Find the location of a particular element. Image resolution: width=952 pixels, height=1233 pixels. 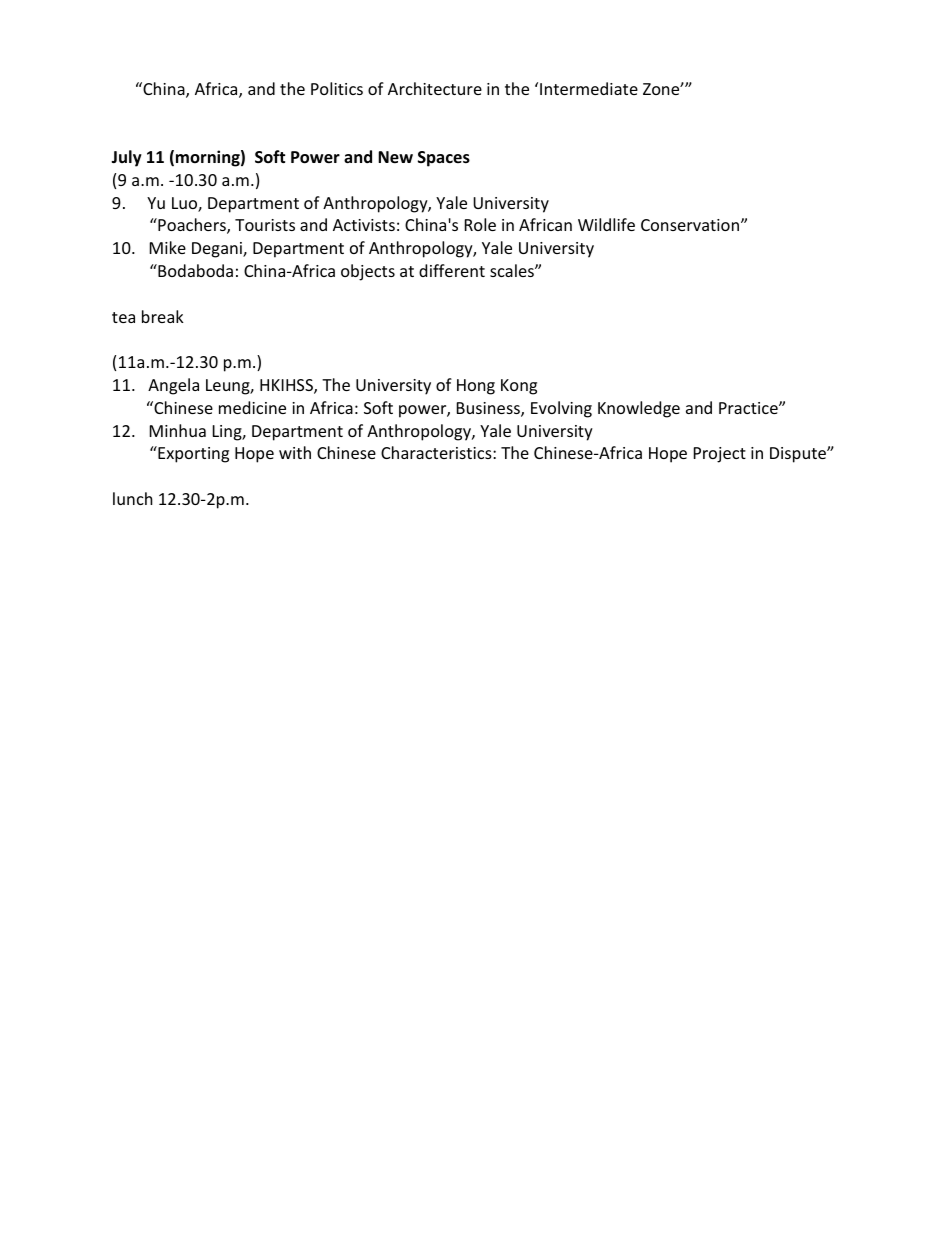

different is located at coordinates (452, 270).
